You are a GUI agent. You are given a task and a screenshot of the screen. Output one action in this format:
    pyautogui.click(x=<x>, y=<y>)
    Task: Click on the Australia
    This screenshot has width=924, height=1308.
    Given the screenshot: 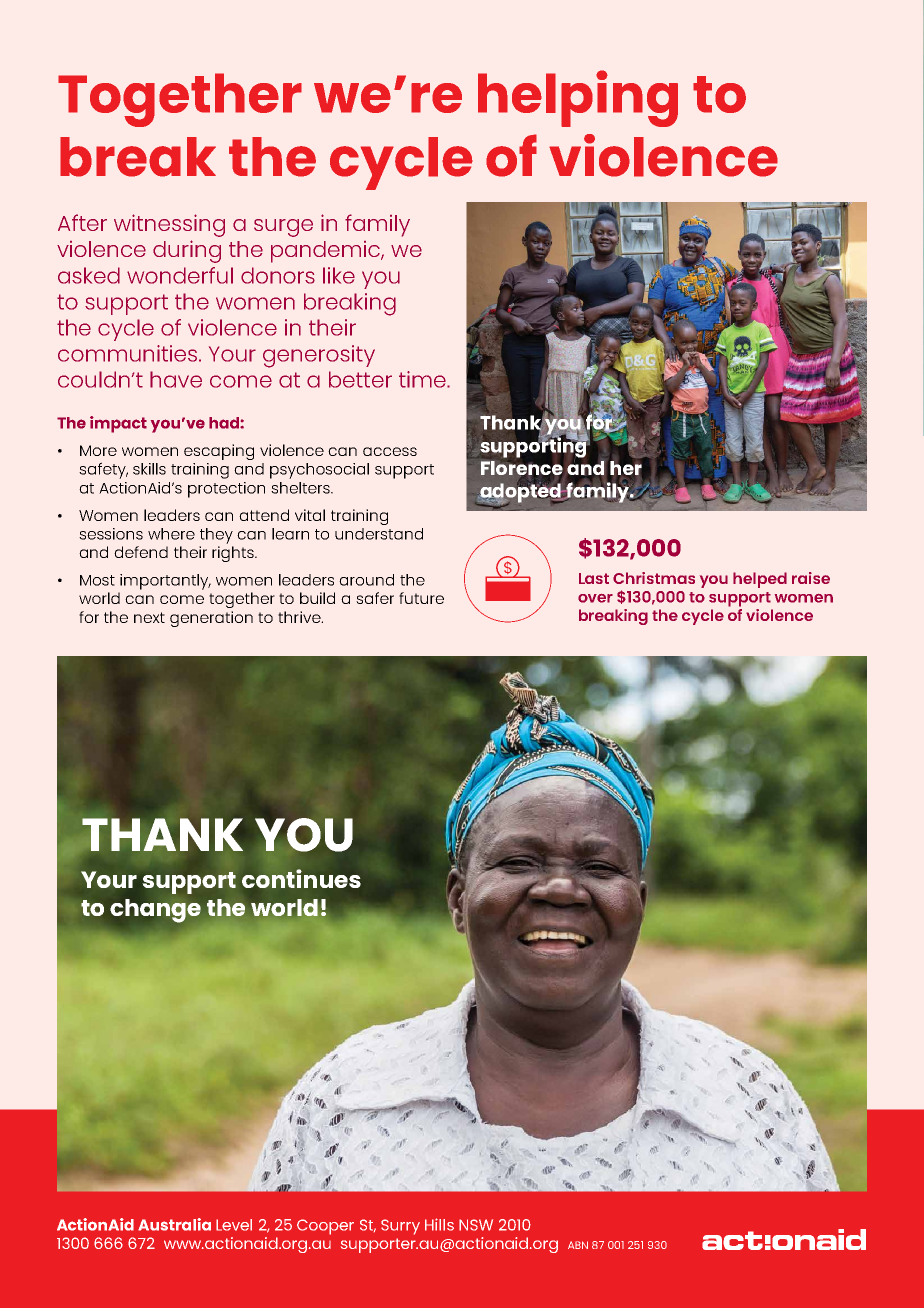 What is the action you would take?
    pyautogui.click(x=174, y=1224)
